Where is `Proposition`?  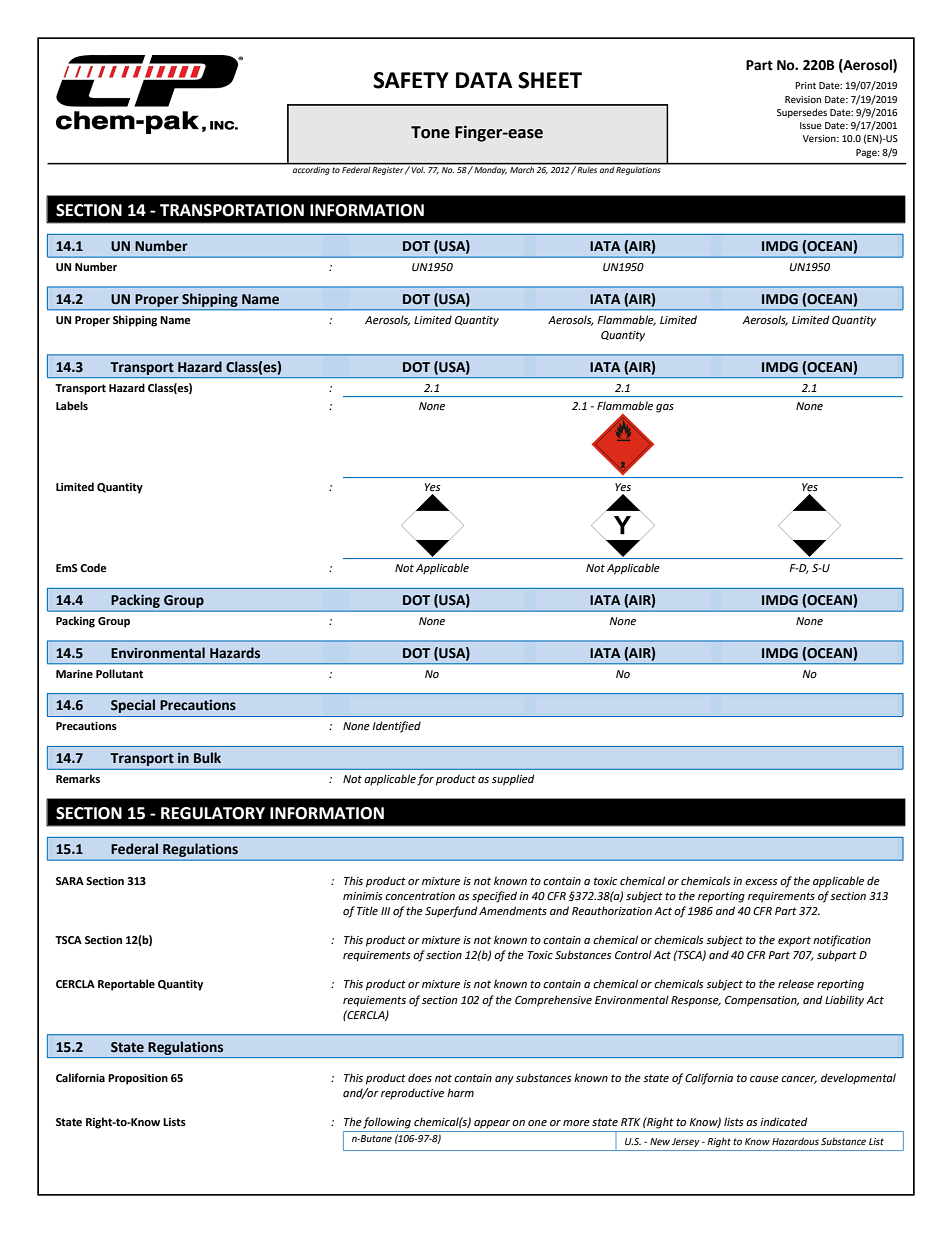 Proposition is located at coordinates (138, 1079).
